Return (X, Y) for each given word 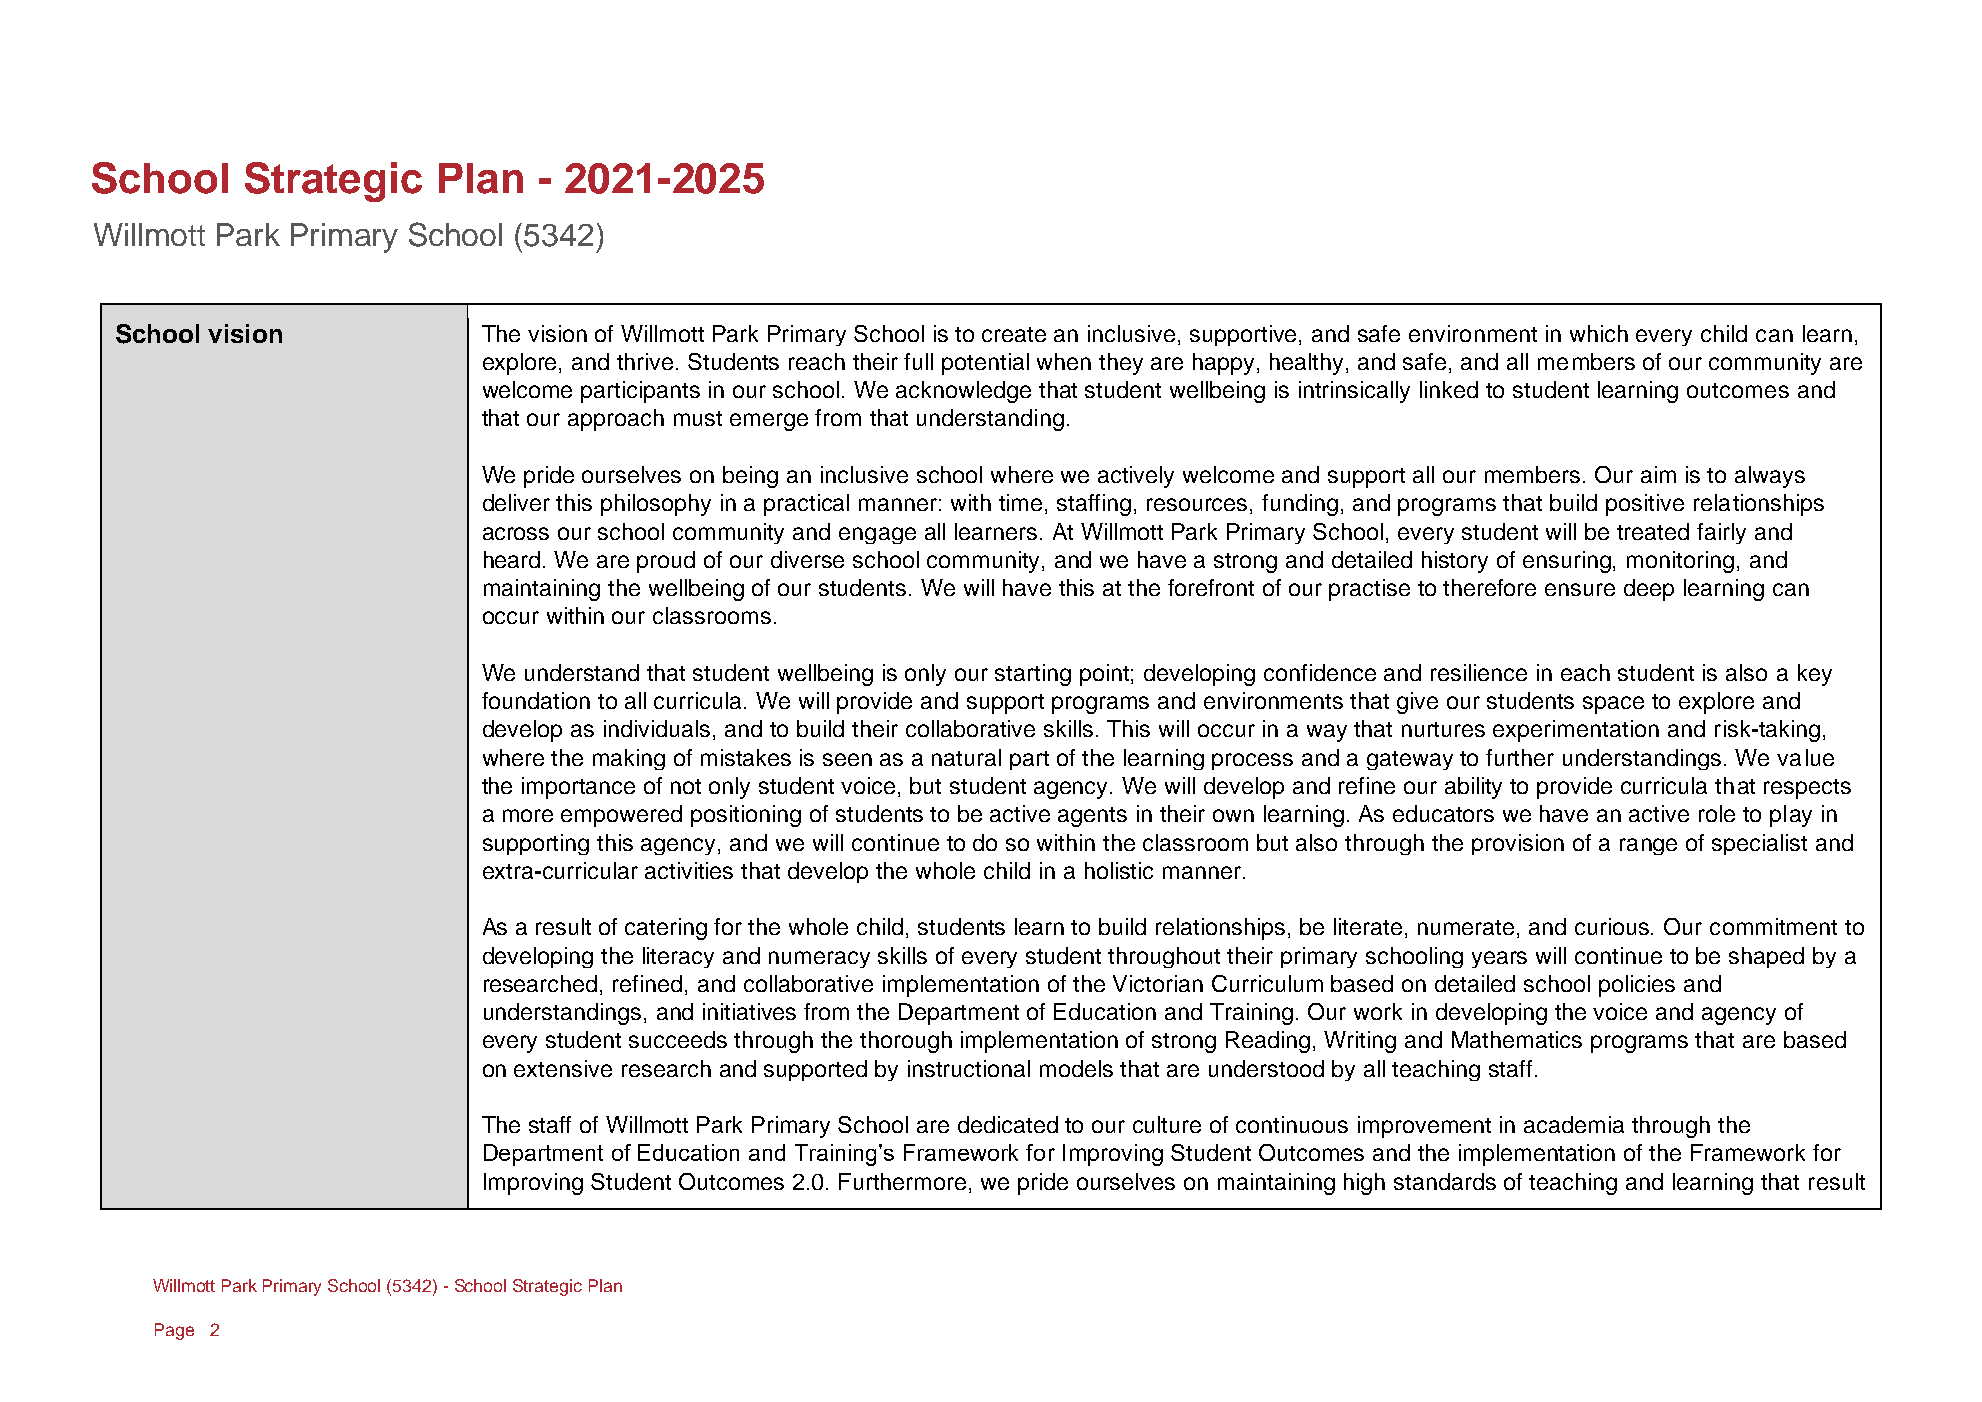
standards (1445, 1181)
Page (174, 1331)
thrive (647, 361)
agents (1092, 817)
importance (578, 788)
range (1648, 846)
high (1364, 1184)
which (1599, 333)
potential (985, 364)
